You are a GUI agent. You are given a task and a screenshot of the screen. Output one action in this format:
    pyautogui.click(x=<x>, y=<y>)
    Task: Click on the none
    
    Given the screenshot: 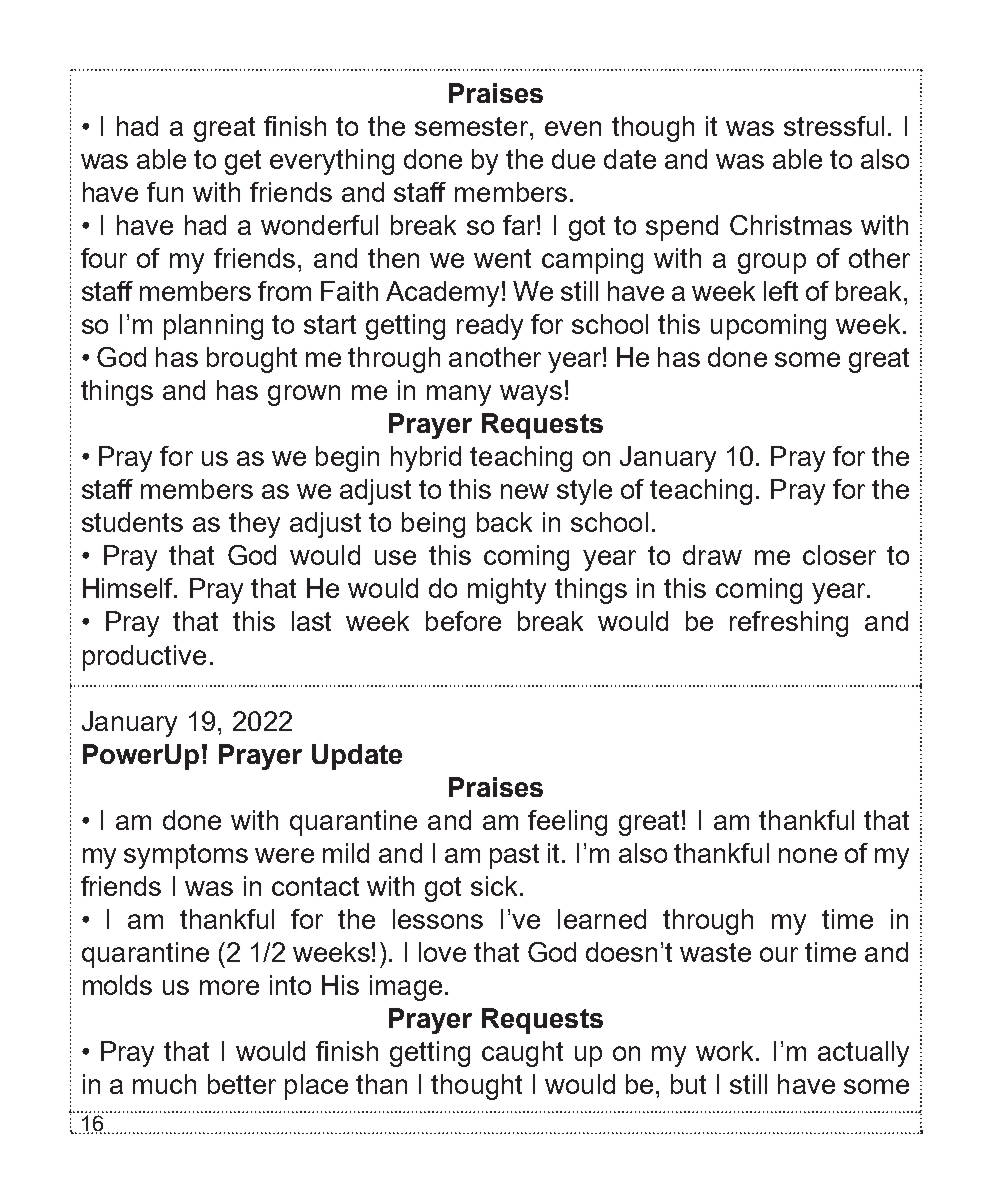 What is the action you would take?
    pyautogui.click(x=808, y=855)
